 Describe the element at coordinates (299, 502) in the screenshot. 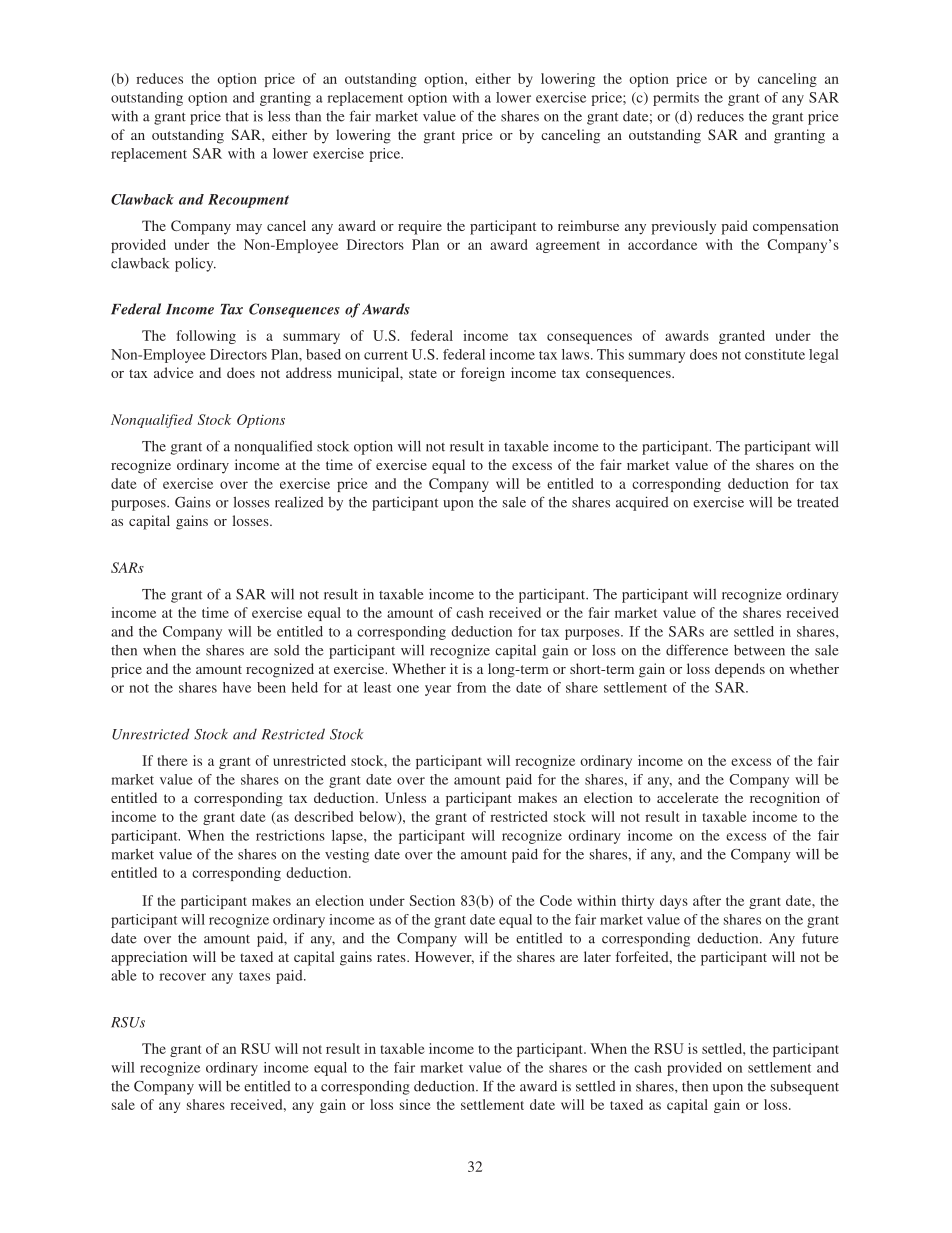

I see `realized` at that location.
